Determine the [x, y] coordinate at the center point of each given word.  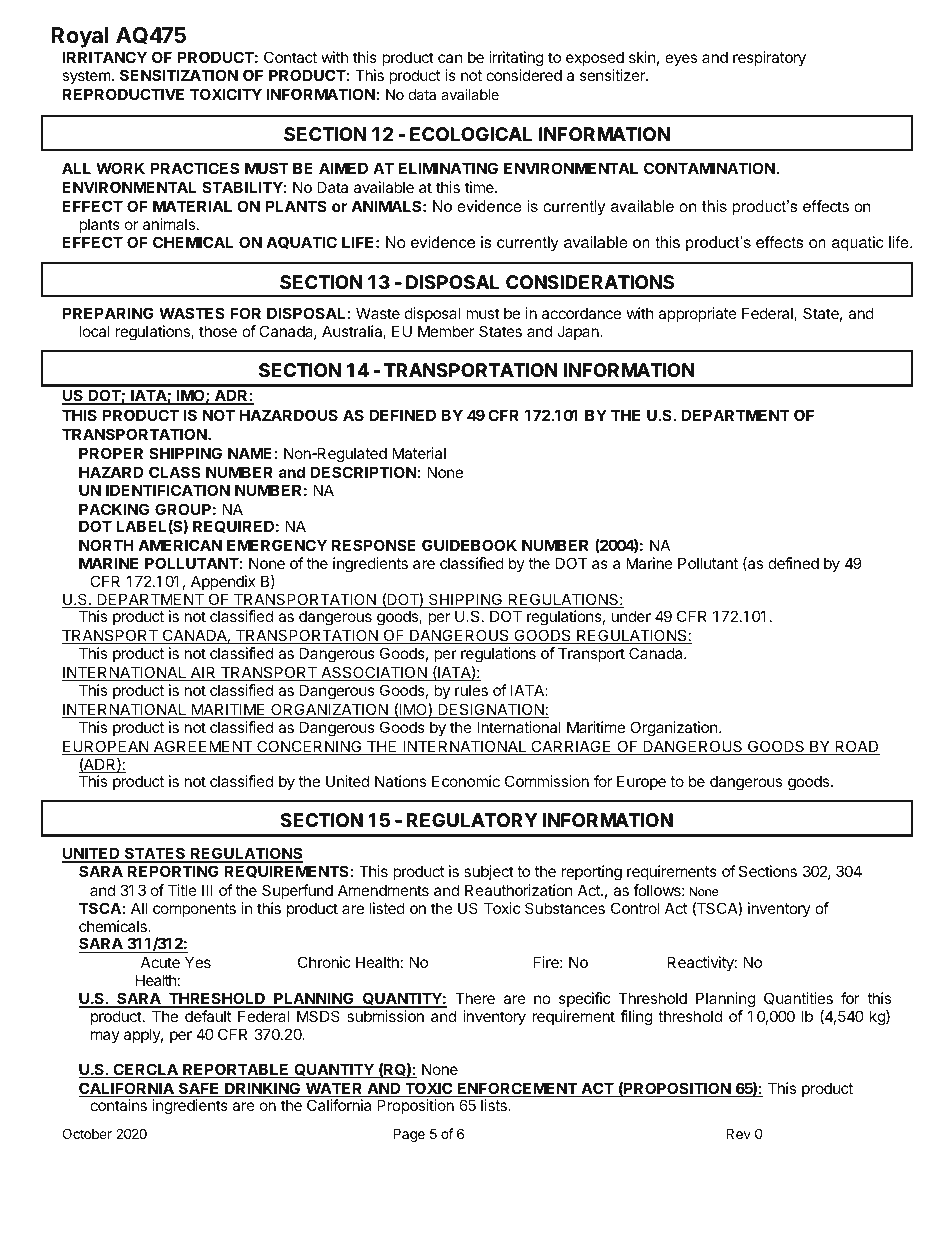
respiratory [769, 59]
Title [182, 890]
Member [446, 331]
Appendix [223, 584]
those [218, 331]
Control [635, 908]
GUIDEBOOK [469, 545]
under [631, 616]
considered [524, 75]
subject [489, 872]
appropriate [697, 314]
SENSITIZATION [179, 75]
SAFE [199, 1089]
